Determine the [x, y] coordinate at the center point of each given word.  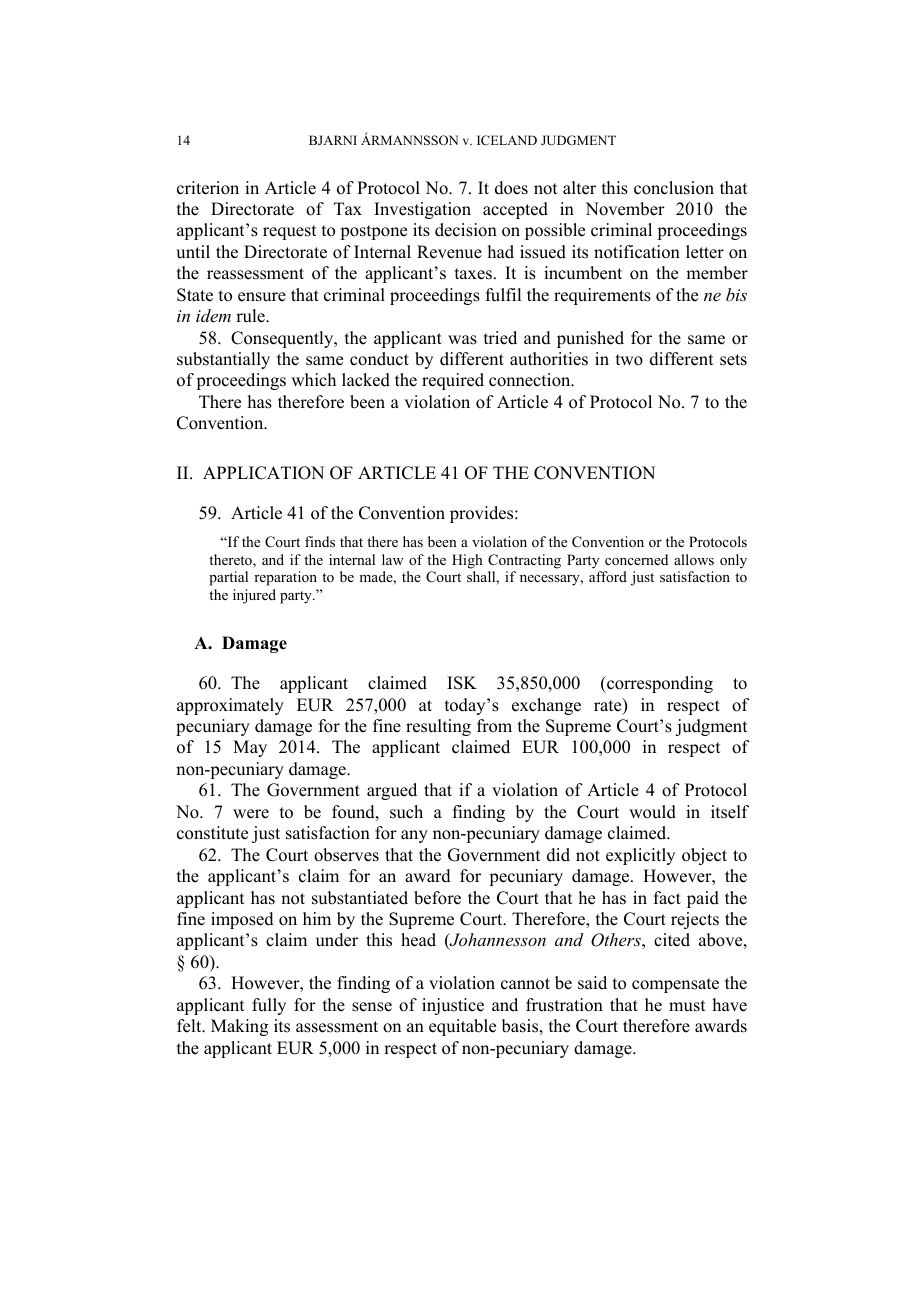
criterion [208, 188]
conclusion [674, 188]
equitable [462, 1027]
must [687, 1006]
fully [269, 1006]
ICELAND [507, 140]
